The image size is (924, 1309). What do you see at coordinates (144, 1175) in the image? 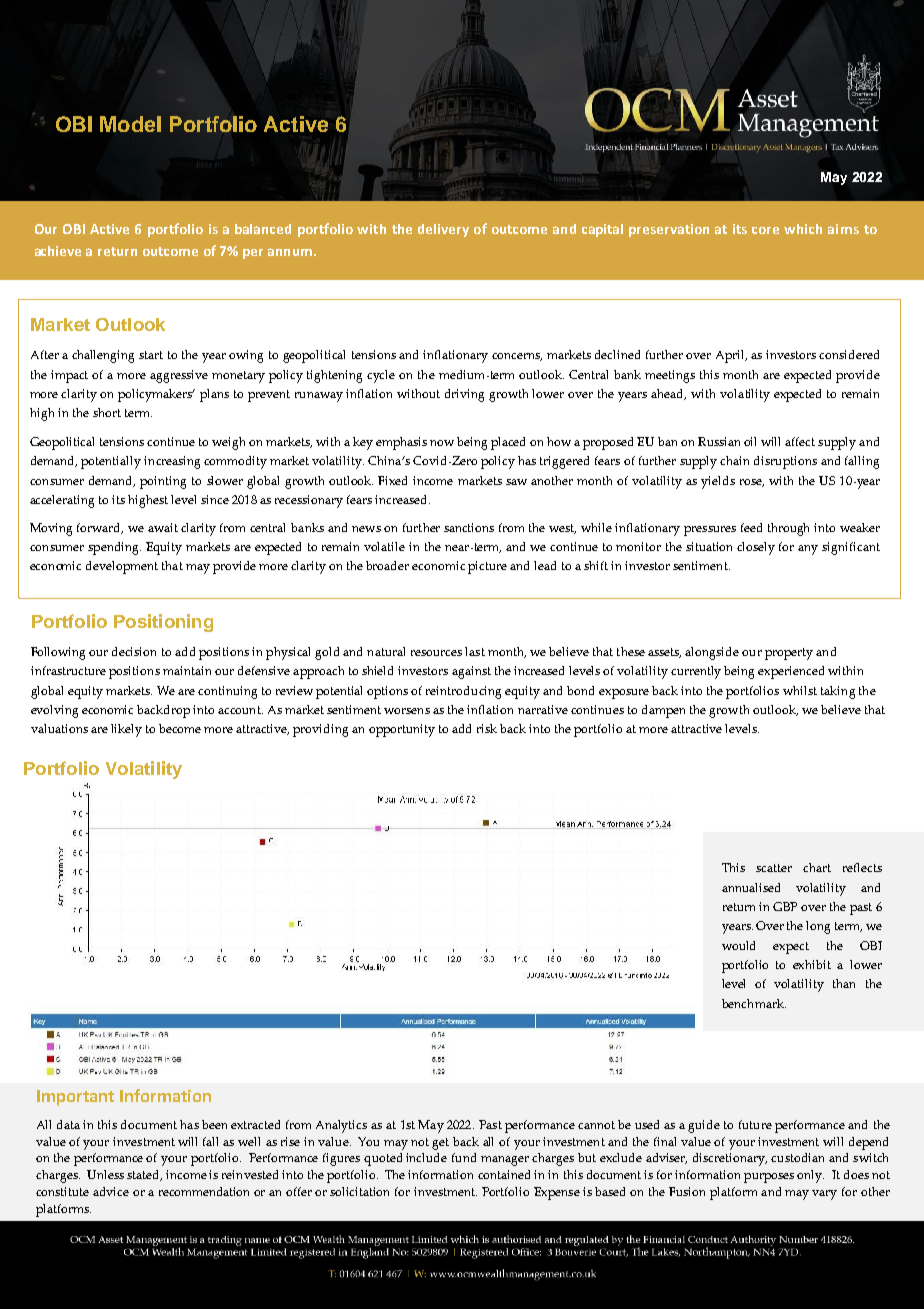
I see `stated` at bounding box center [144, 1175].
